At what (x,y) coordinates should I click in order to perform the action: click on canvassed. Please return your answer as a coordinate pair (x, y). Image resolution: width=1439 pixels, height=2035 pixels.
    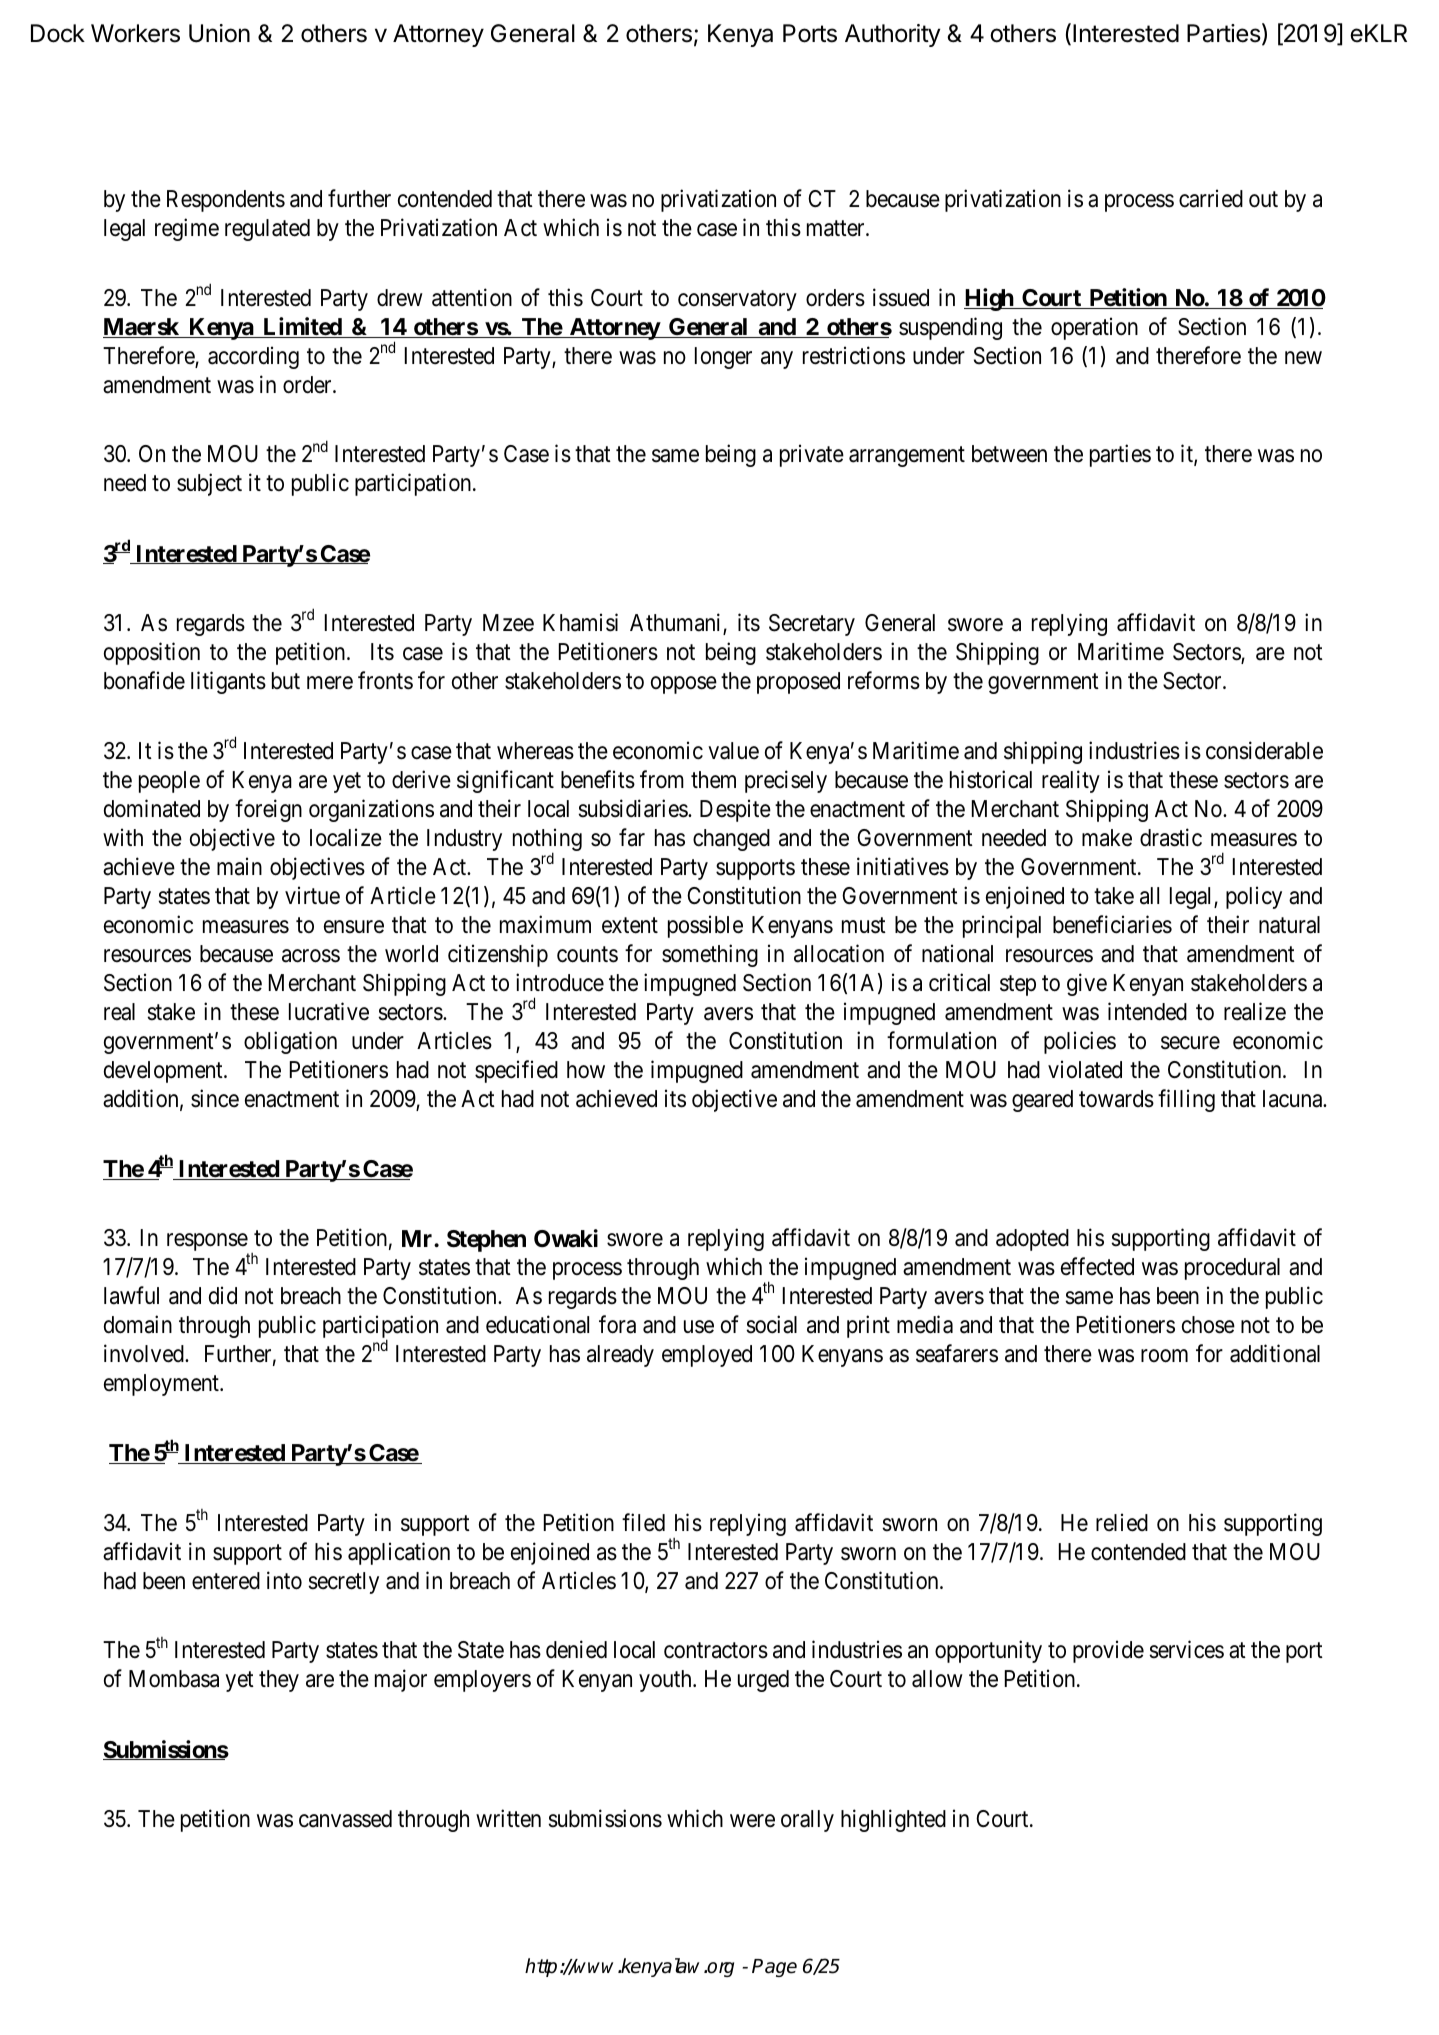
    Looking at the image, I should click on (345, 1819).
